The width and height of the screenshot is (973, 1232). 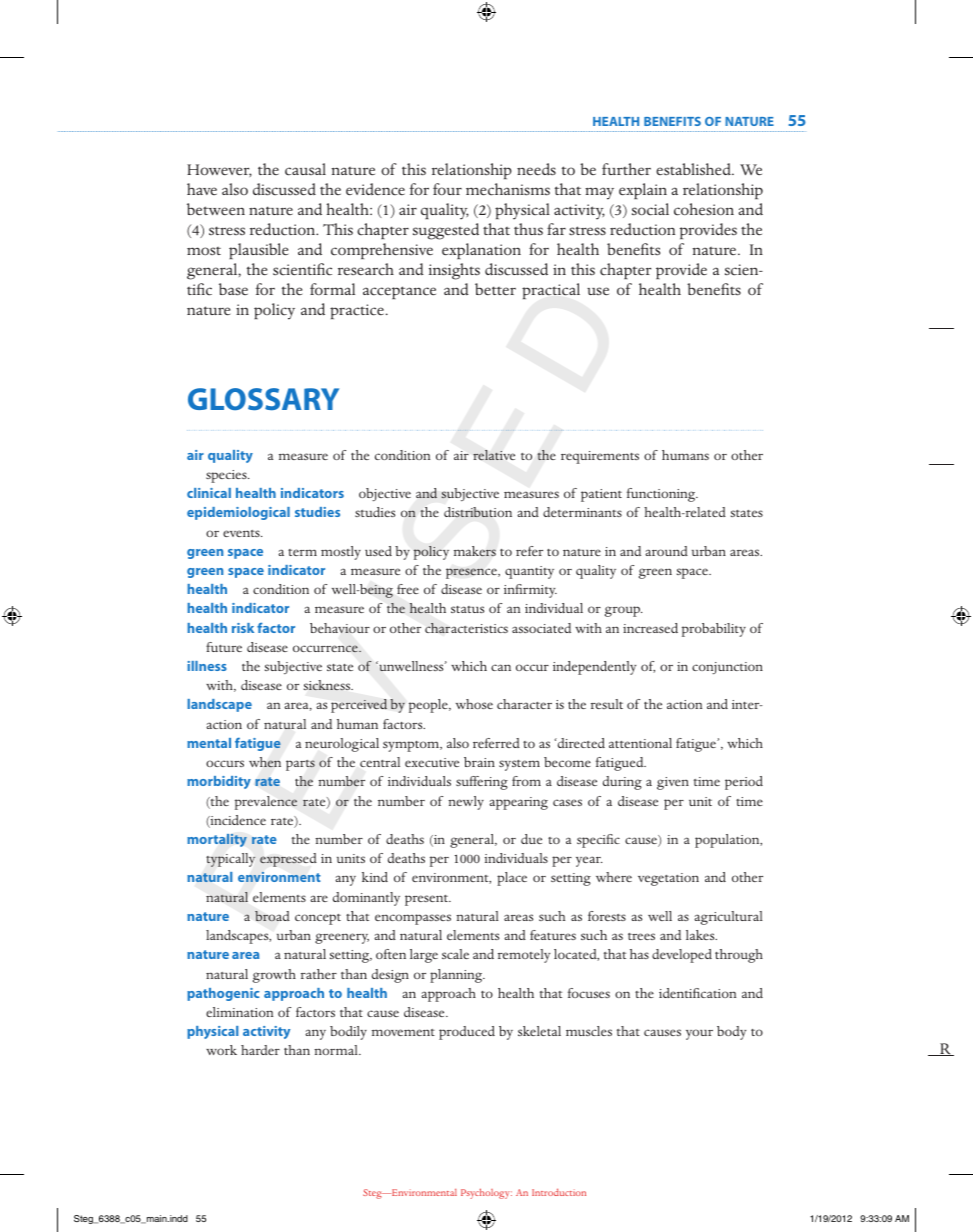 What do you see at coordinates (466, 803) in the screenshot?
I see `newly` at bounding box center [466, 803].
